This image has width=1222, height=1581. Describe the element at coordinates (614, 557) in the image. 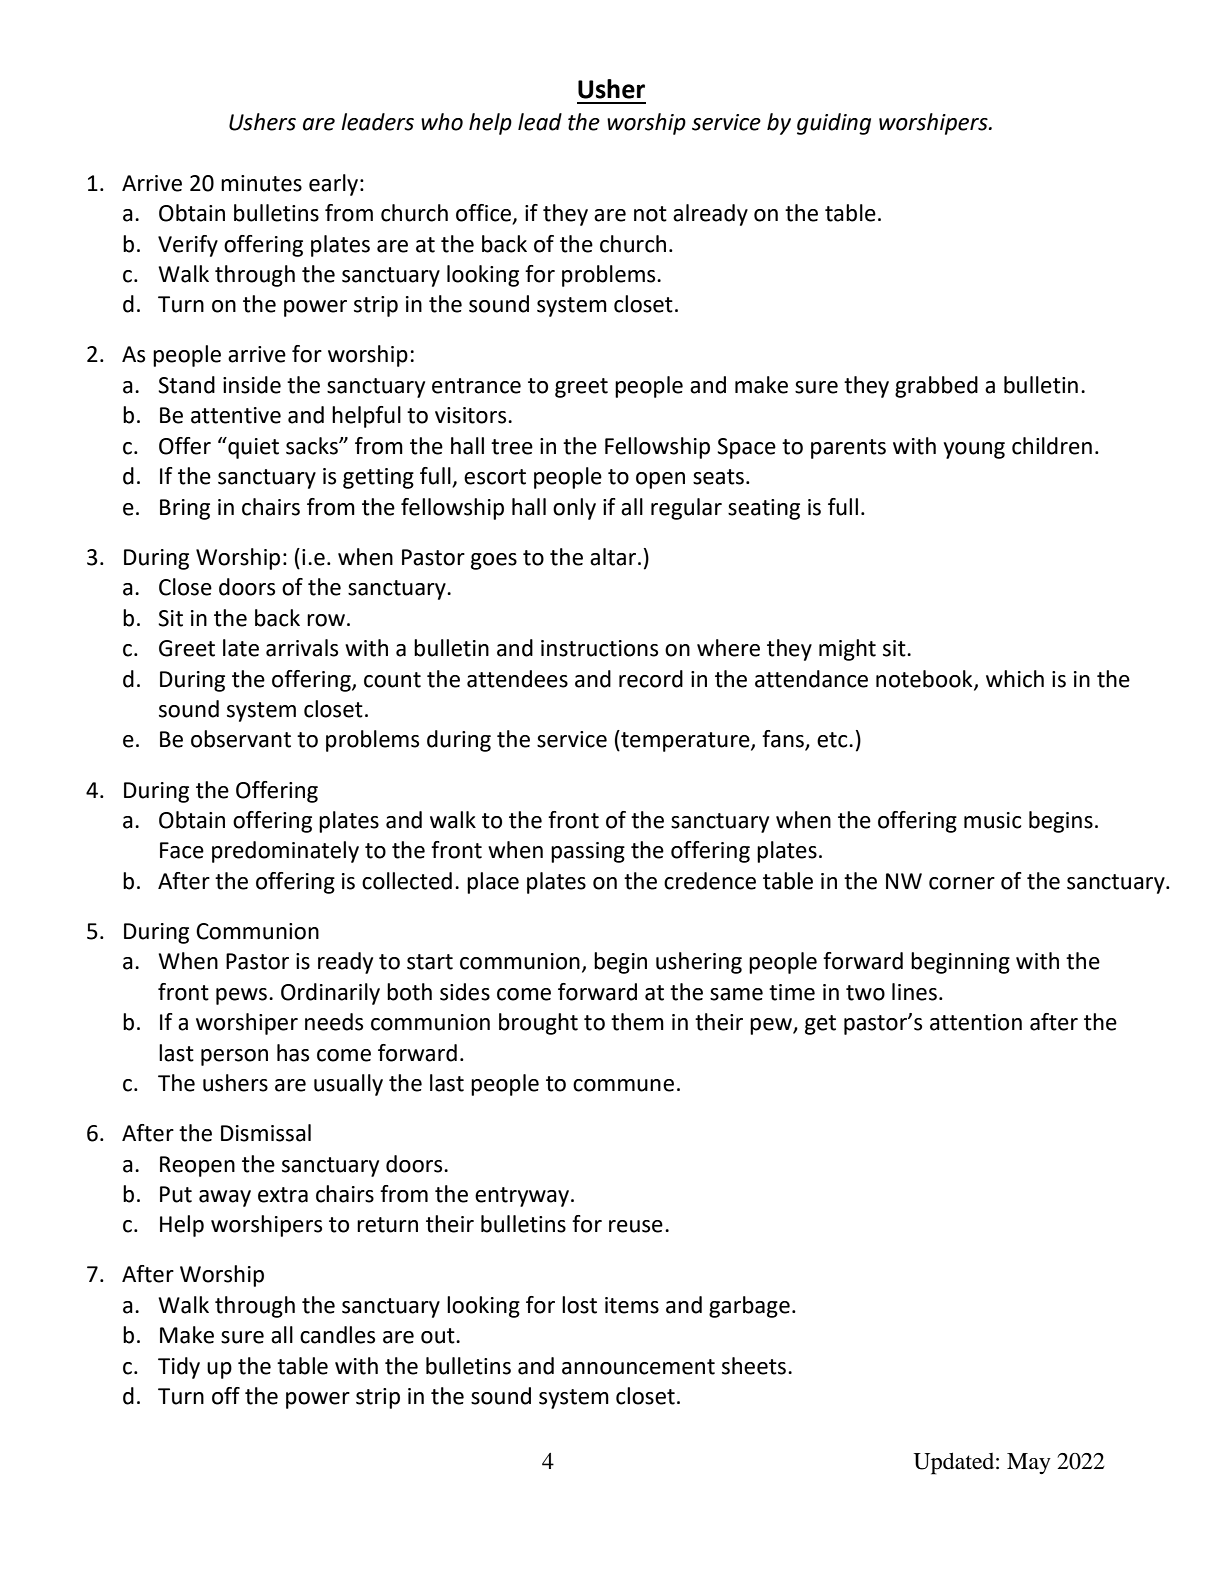

I see `altar` at that location.
